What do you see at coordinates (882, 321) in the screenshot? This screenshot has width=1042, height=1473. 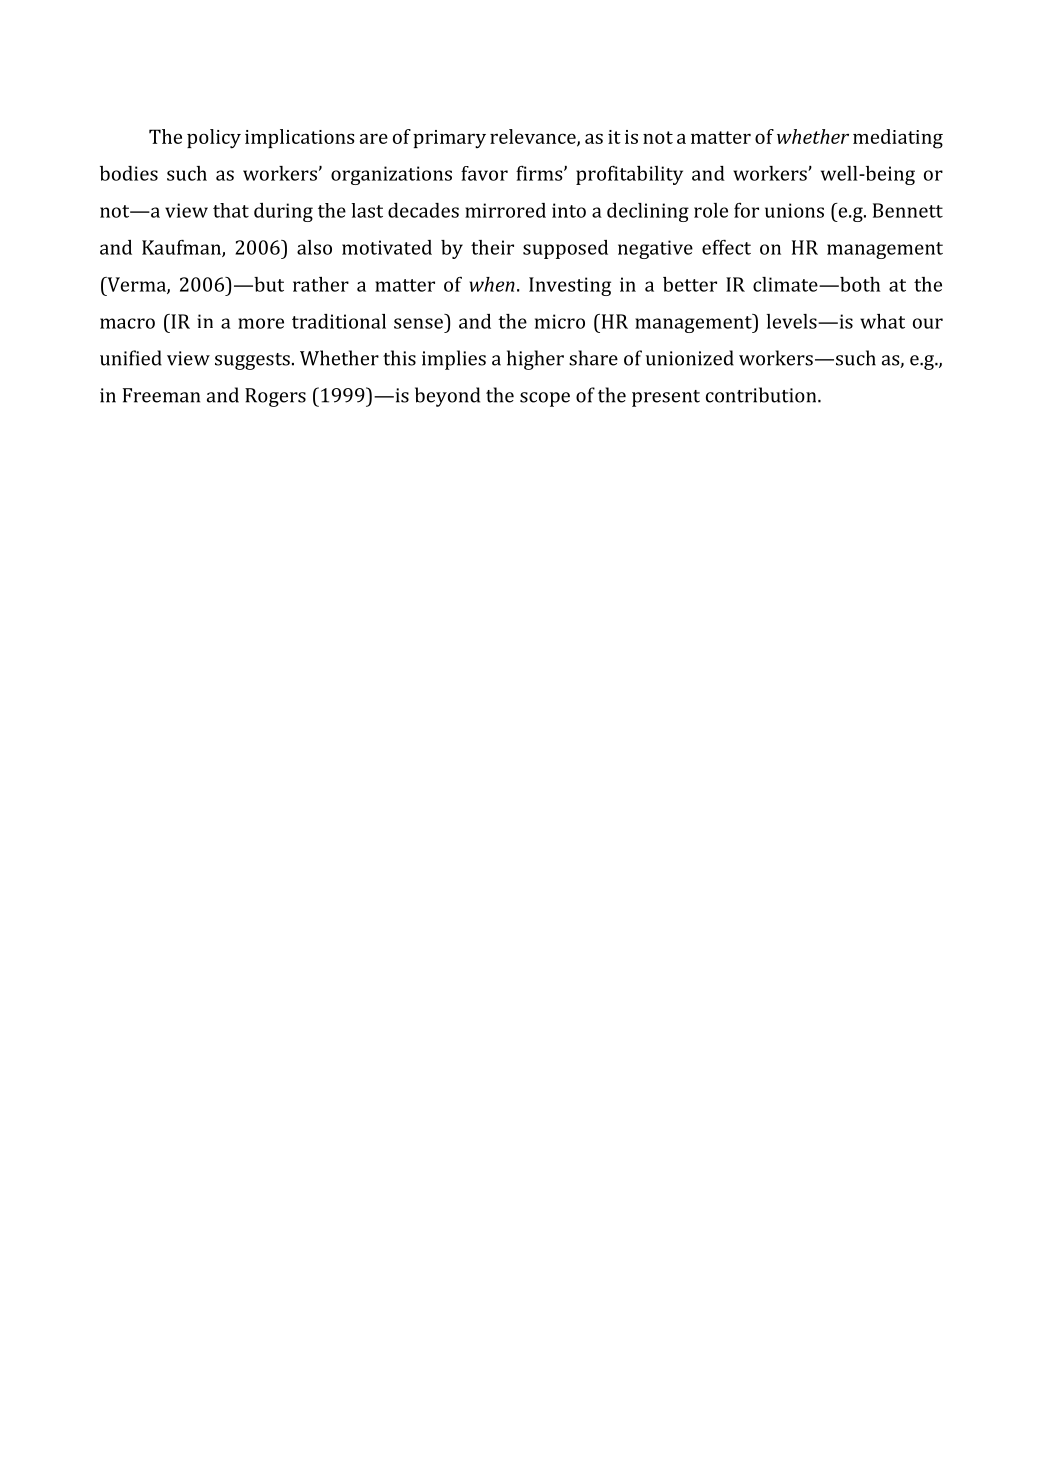 I see `what` at bounding box center [882, 321].
